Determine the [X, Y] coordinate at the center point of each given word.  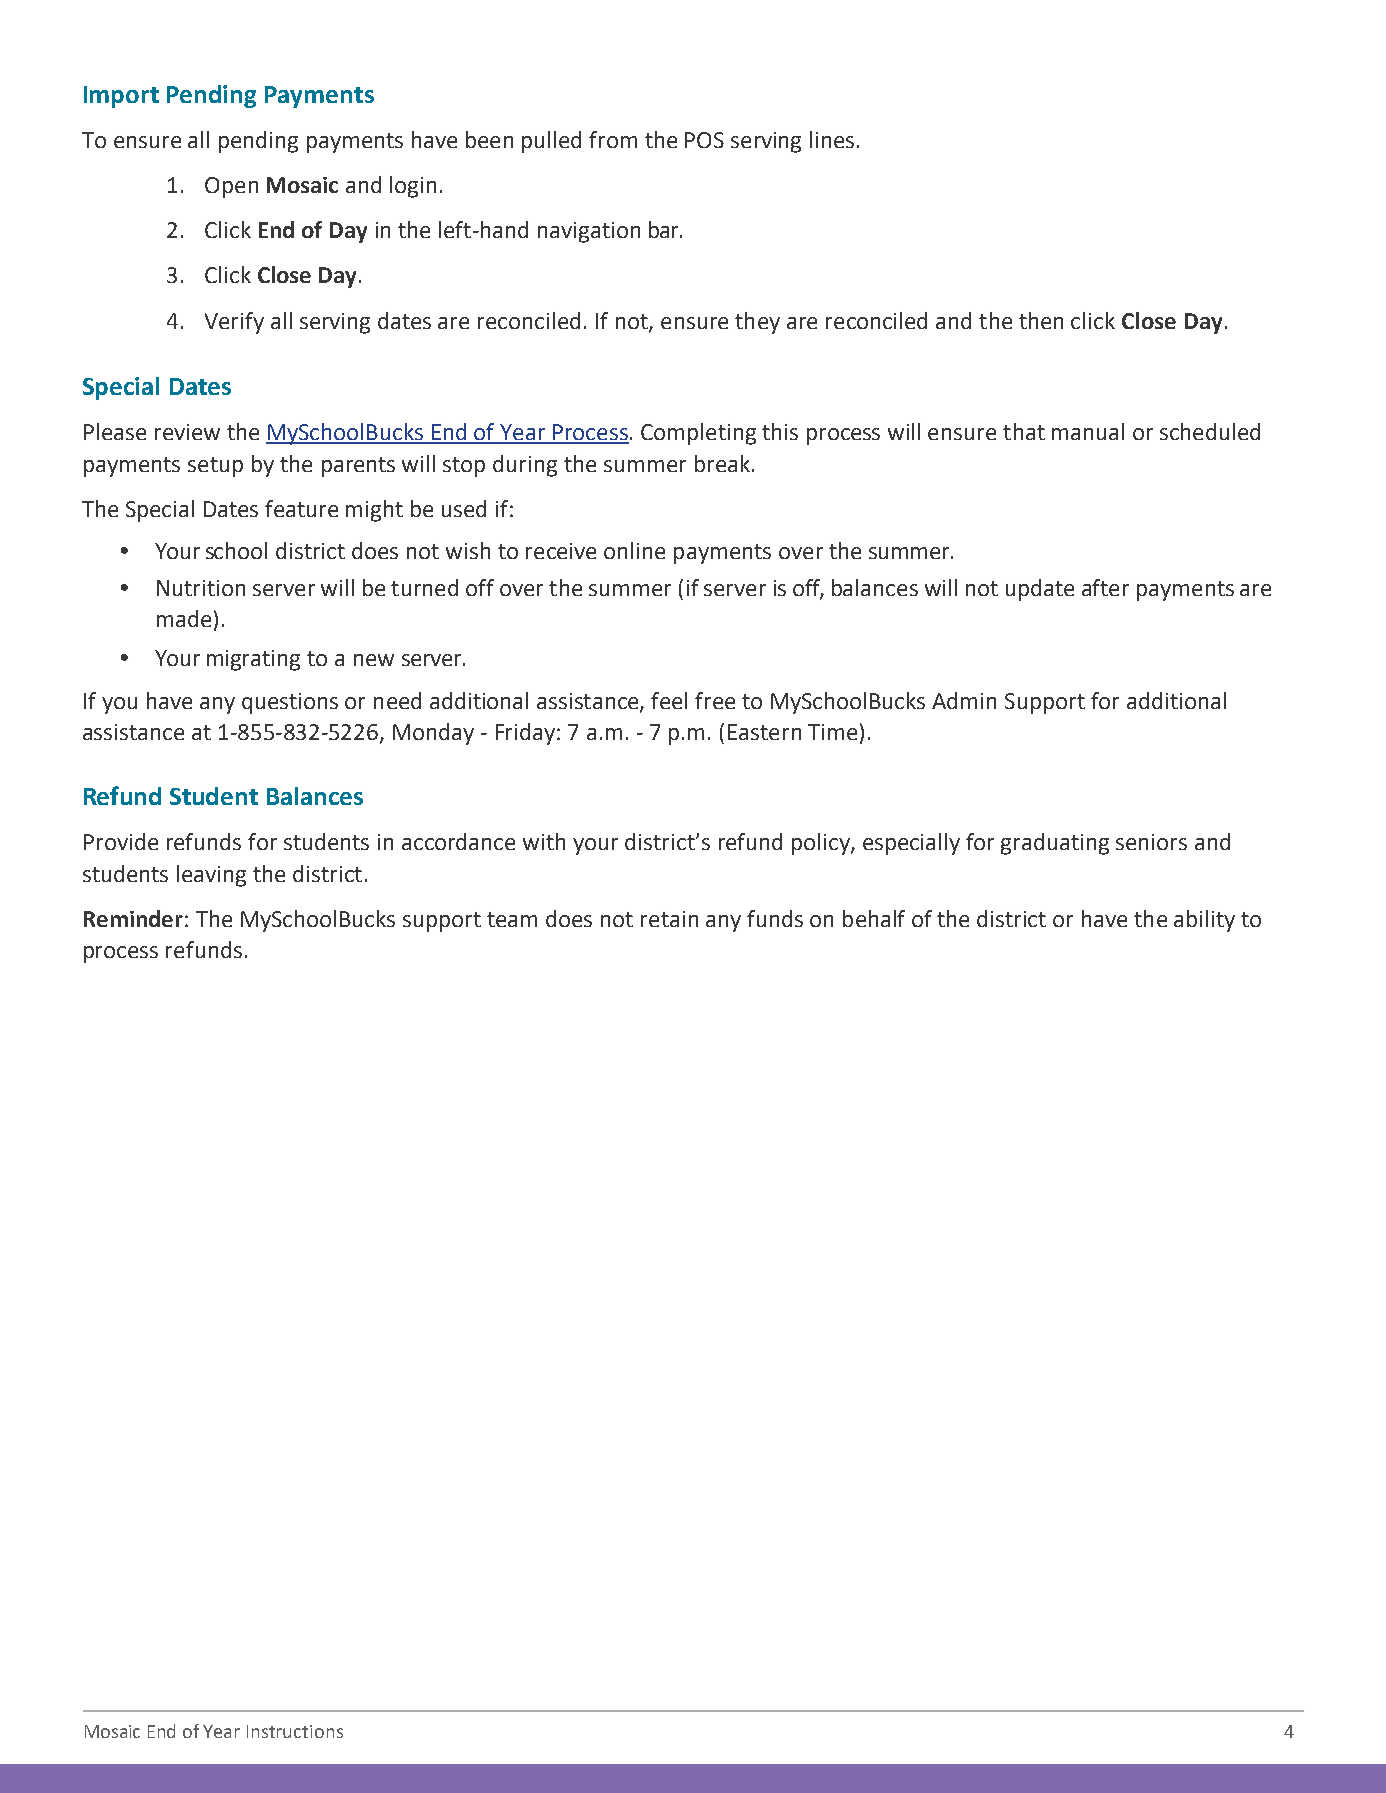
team [512, 919]
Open [231, 187]
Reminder [133, 918]
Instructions [295, 1731]
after [1105, 587]
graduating [1055, 844]
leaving [211, 876]
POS [704, 140]
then [1041, 320]
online [634, 550]
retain [669, 919]
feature [301, 508]
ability [1204, 921]
